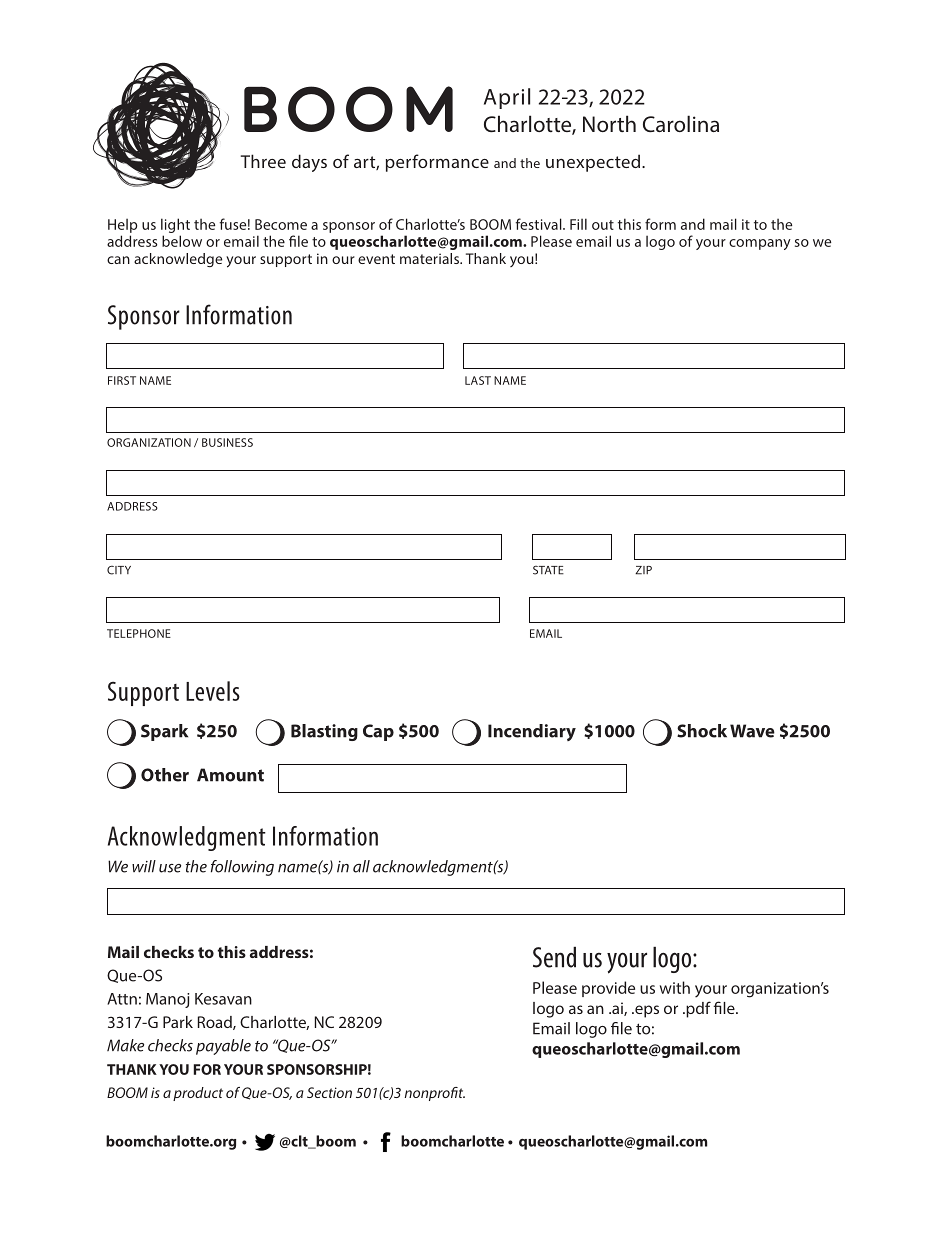 The image size is (952, 1233). What do you see at coordinates (227, 442) in the screenshot?
I see `BUSINESS` at bounding box center [227, 442].
